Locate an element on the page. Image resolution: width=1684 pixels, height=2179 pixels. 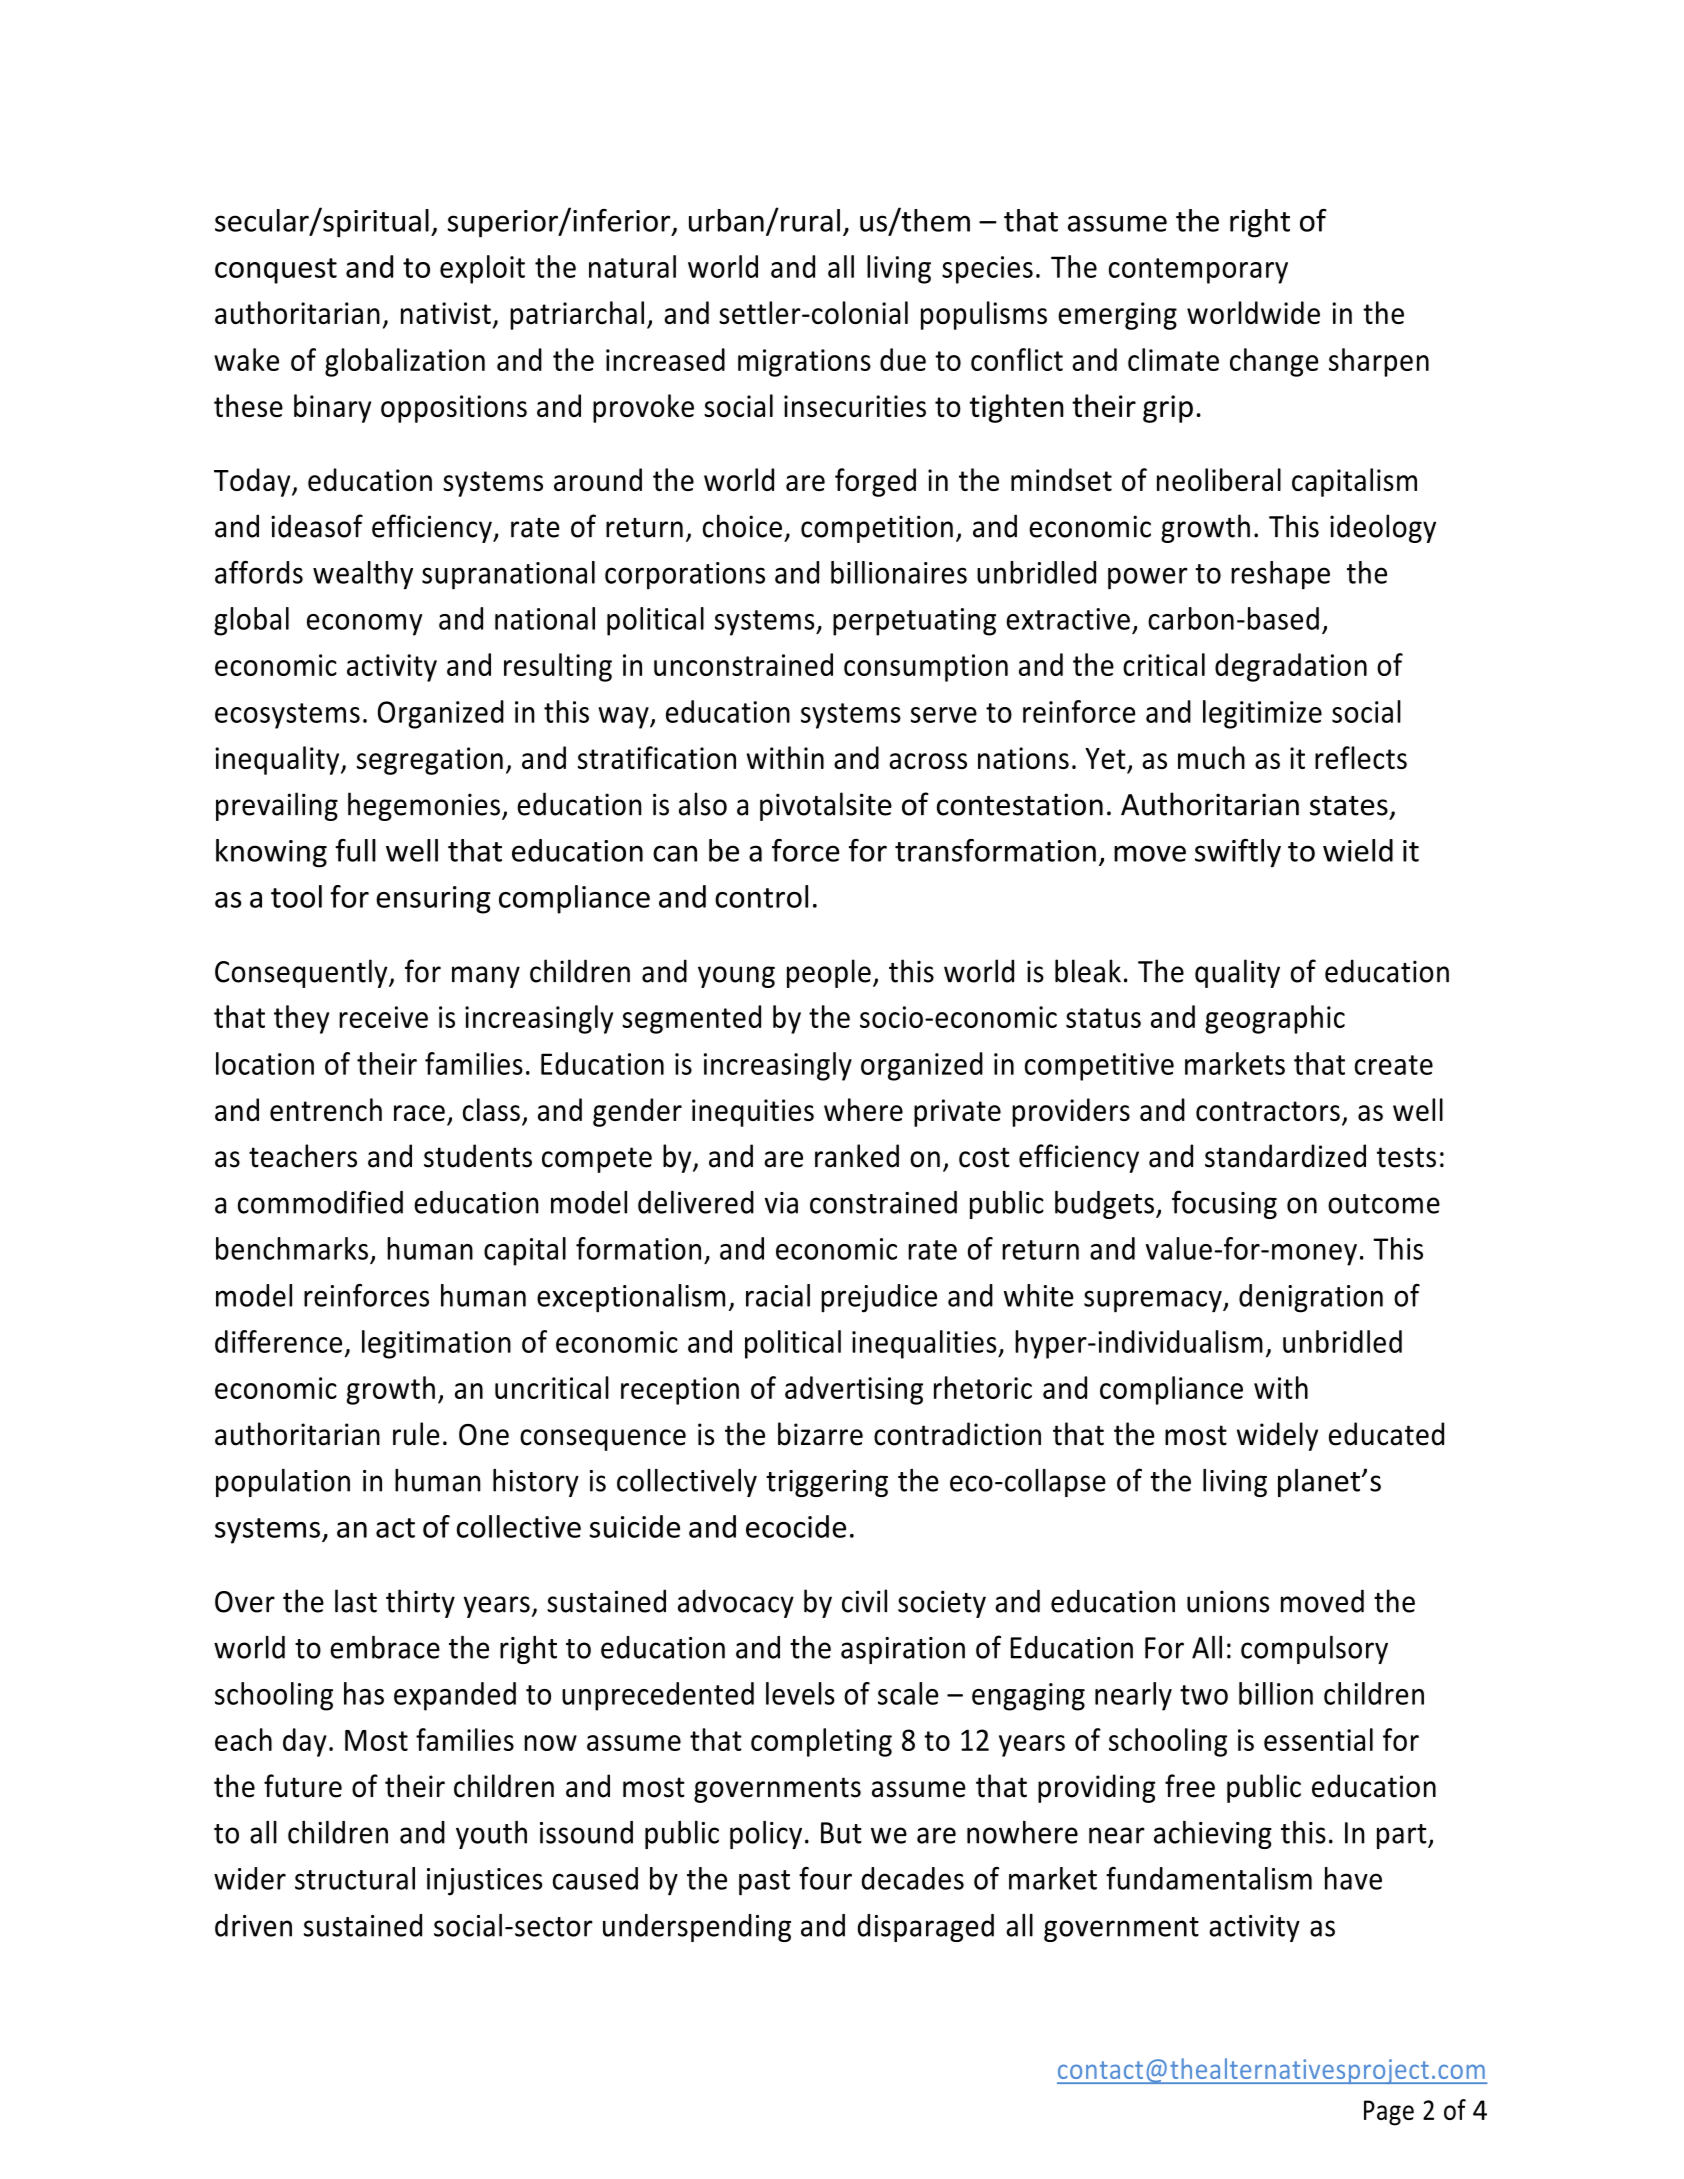
change is located at coordinates (1274, 362).
